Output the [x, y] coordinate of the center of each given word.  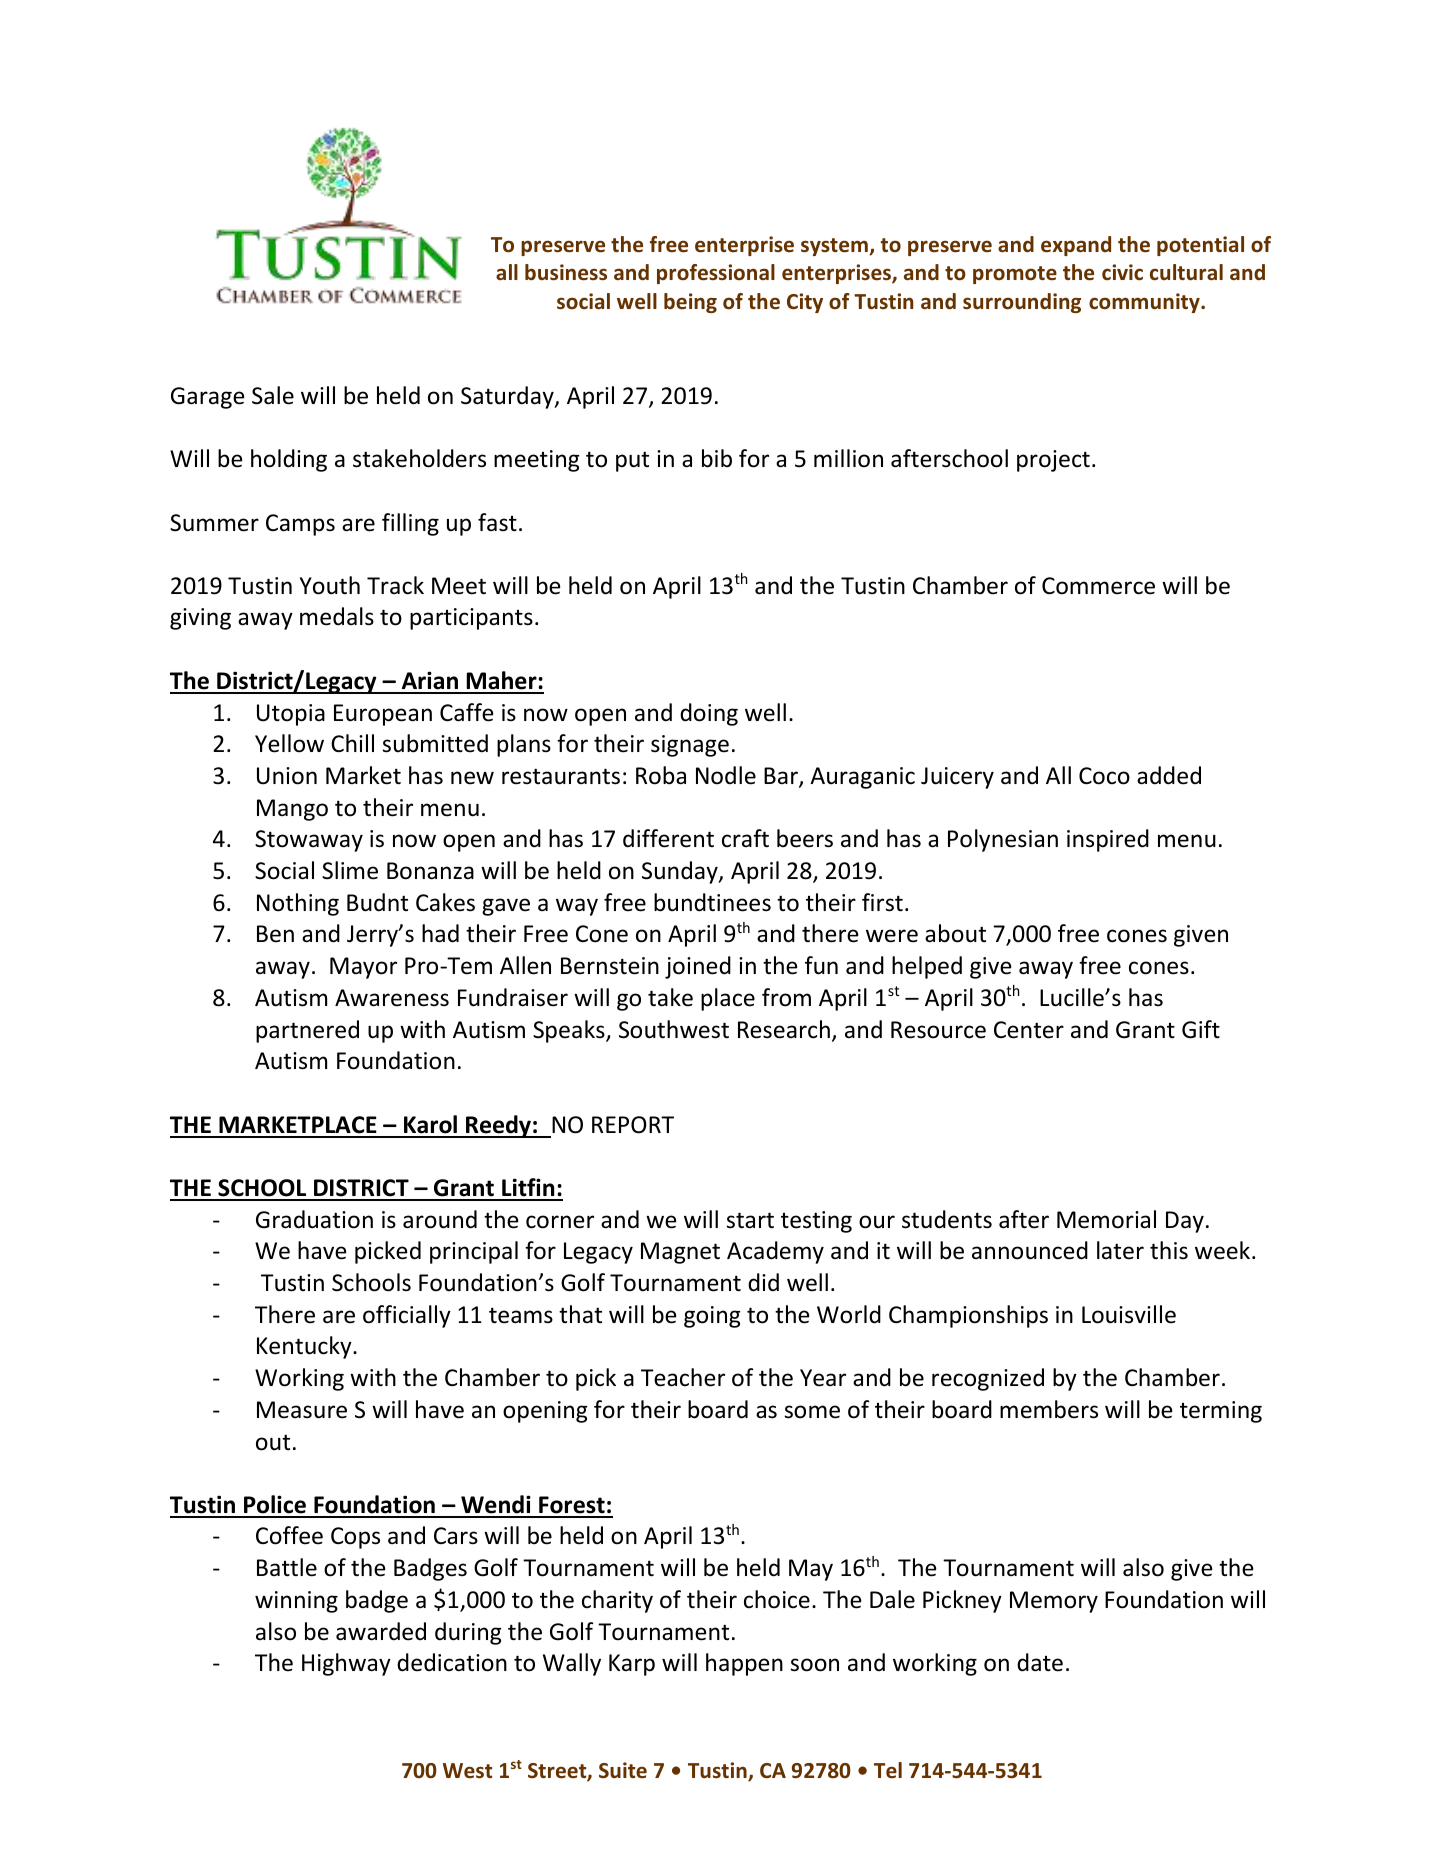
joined [698, 967]
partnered [307, 1031]
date [1040, 1662]
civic [1122, 272]
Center [1029, 1030]
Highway [346, 1664]
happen [744, 1664]
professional [716, 274]
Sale [273, 395]
